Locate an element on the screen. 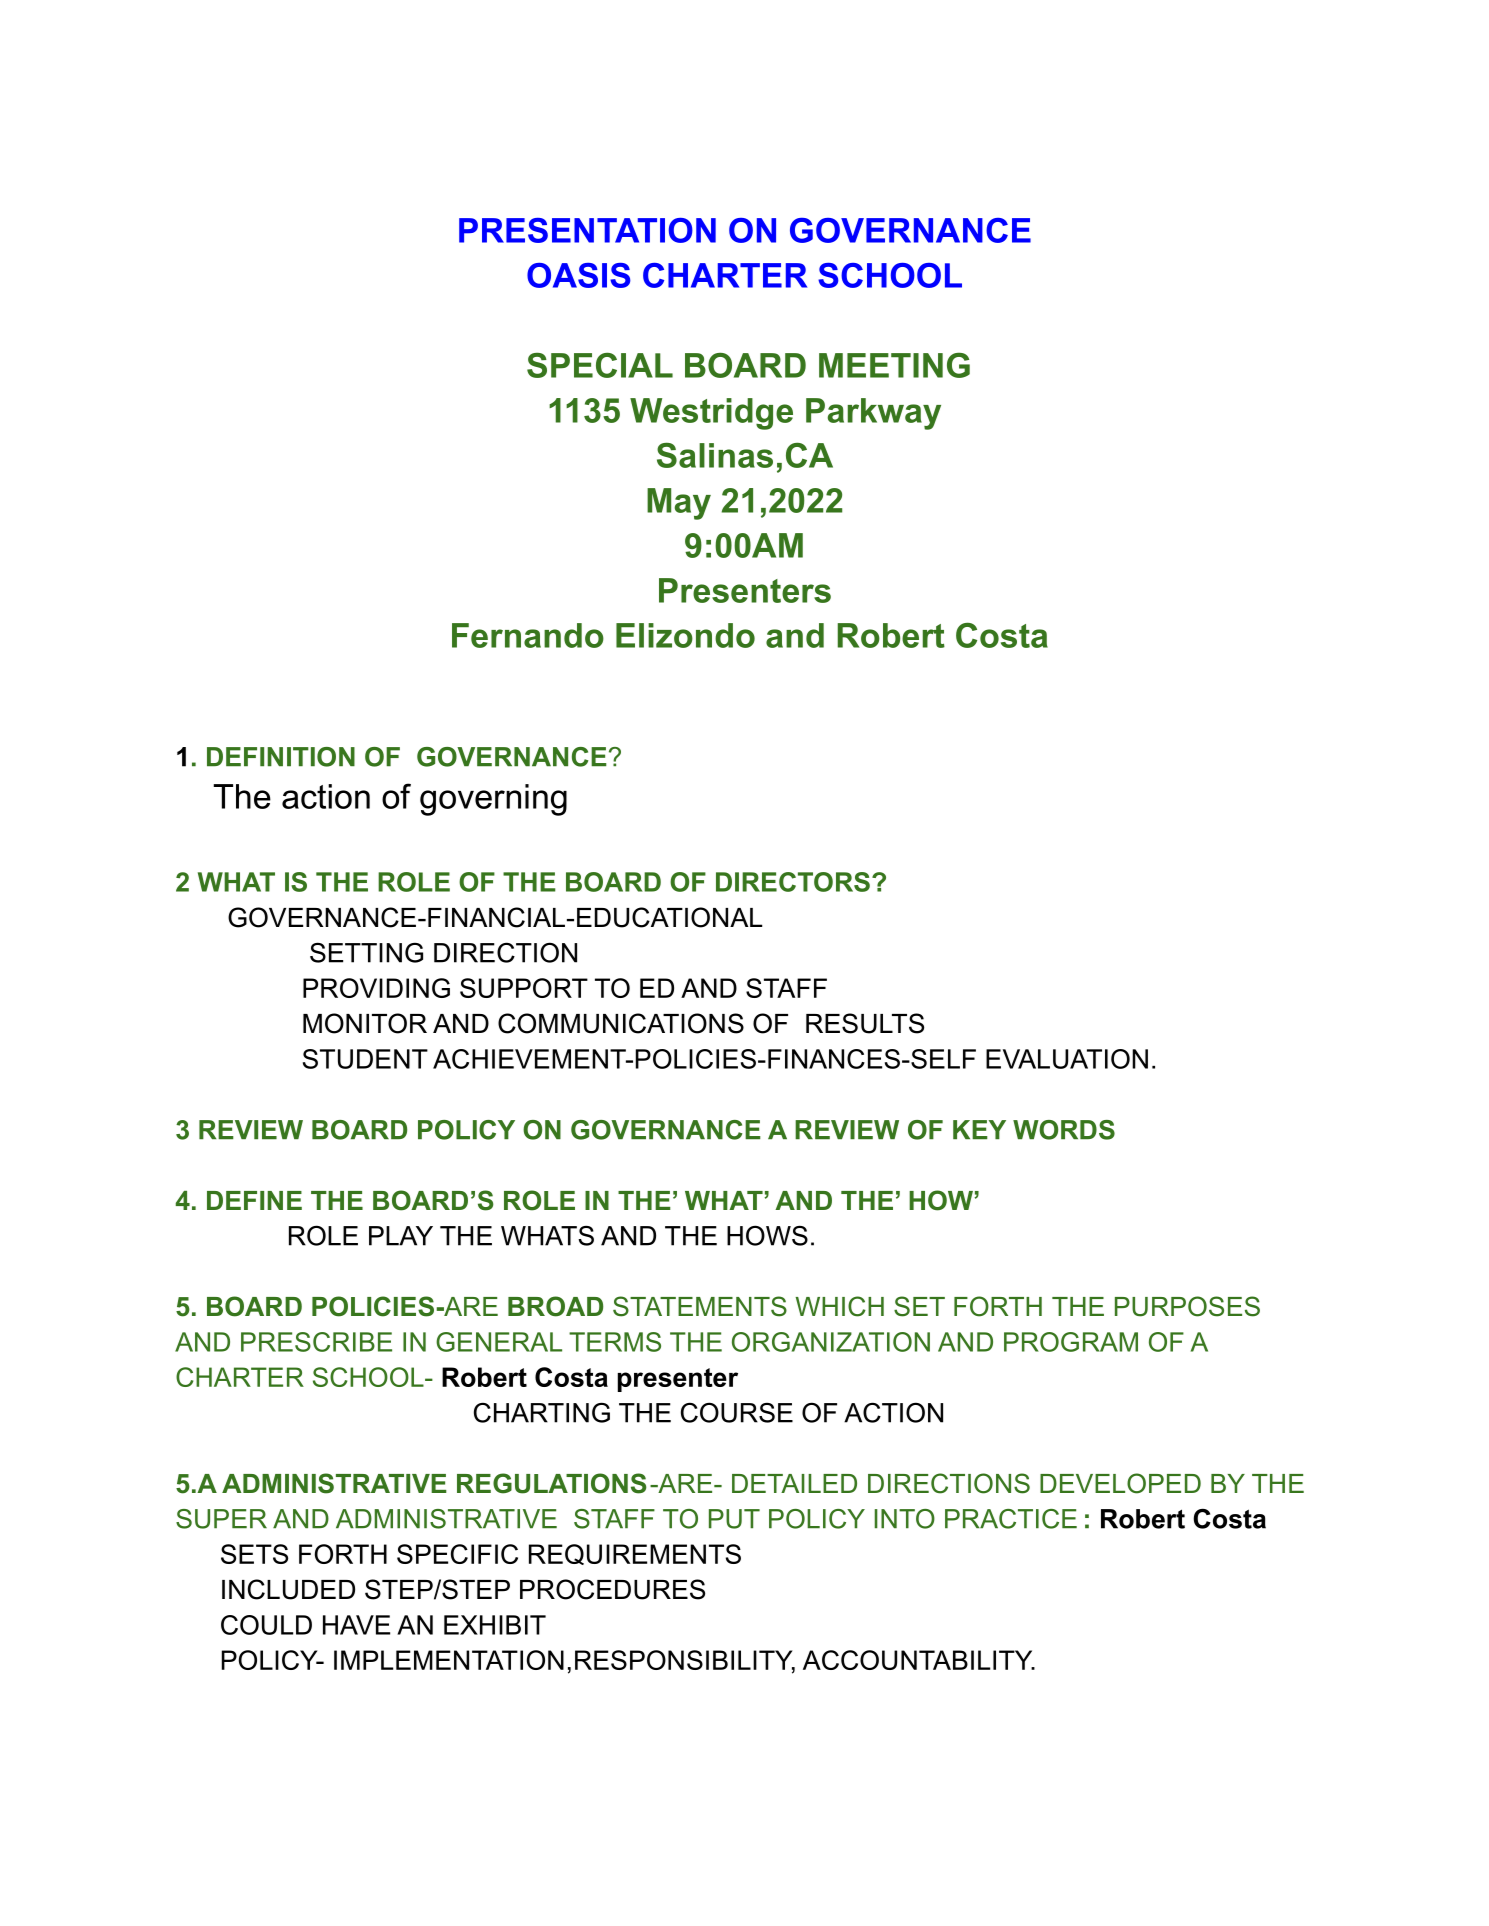 The width and height of the screenshot is (1489, 1926). SETTING is located at coordinates (366, 952).
